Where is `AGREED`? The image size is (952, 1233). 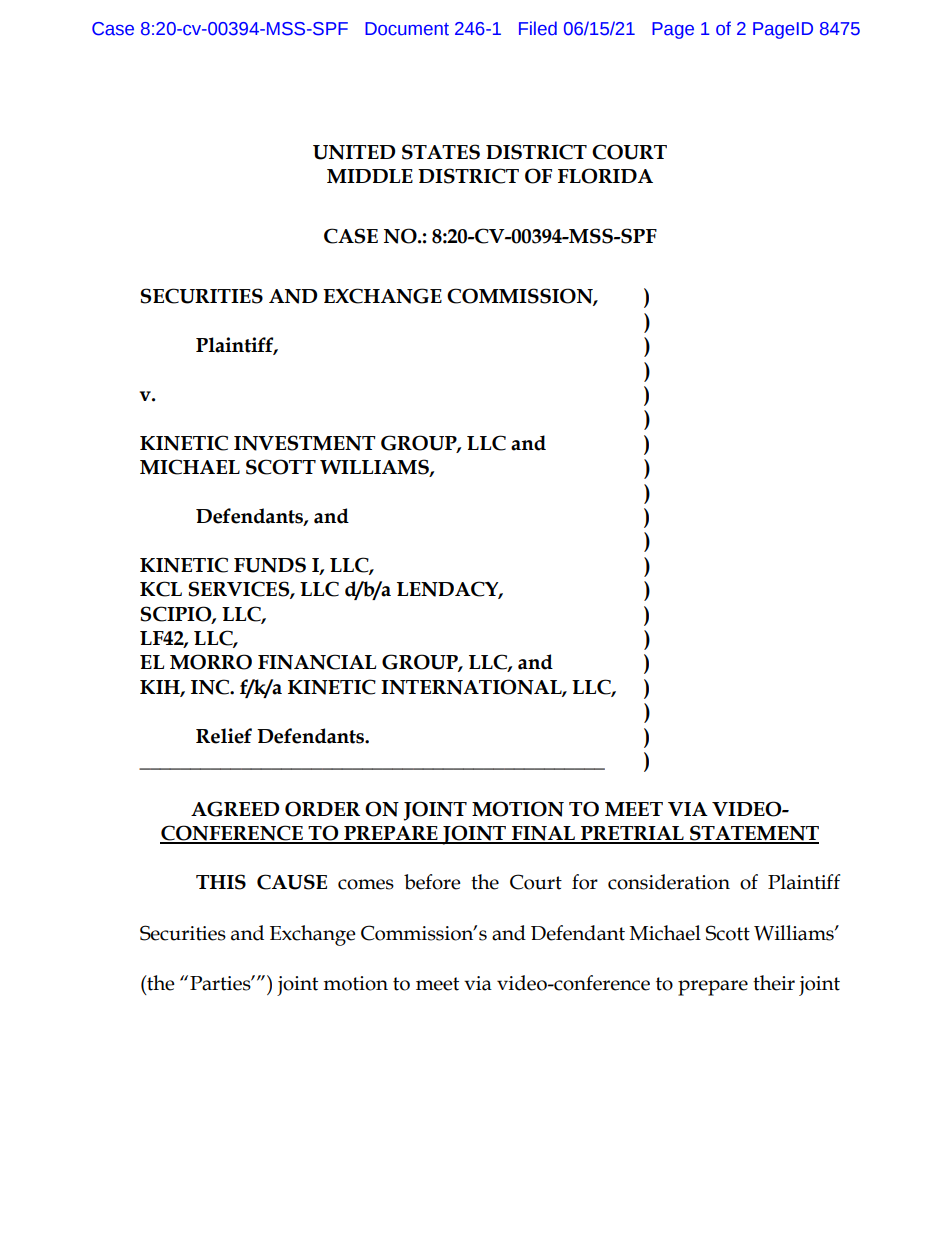 AGREED is located at coordinates (235, 809).
